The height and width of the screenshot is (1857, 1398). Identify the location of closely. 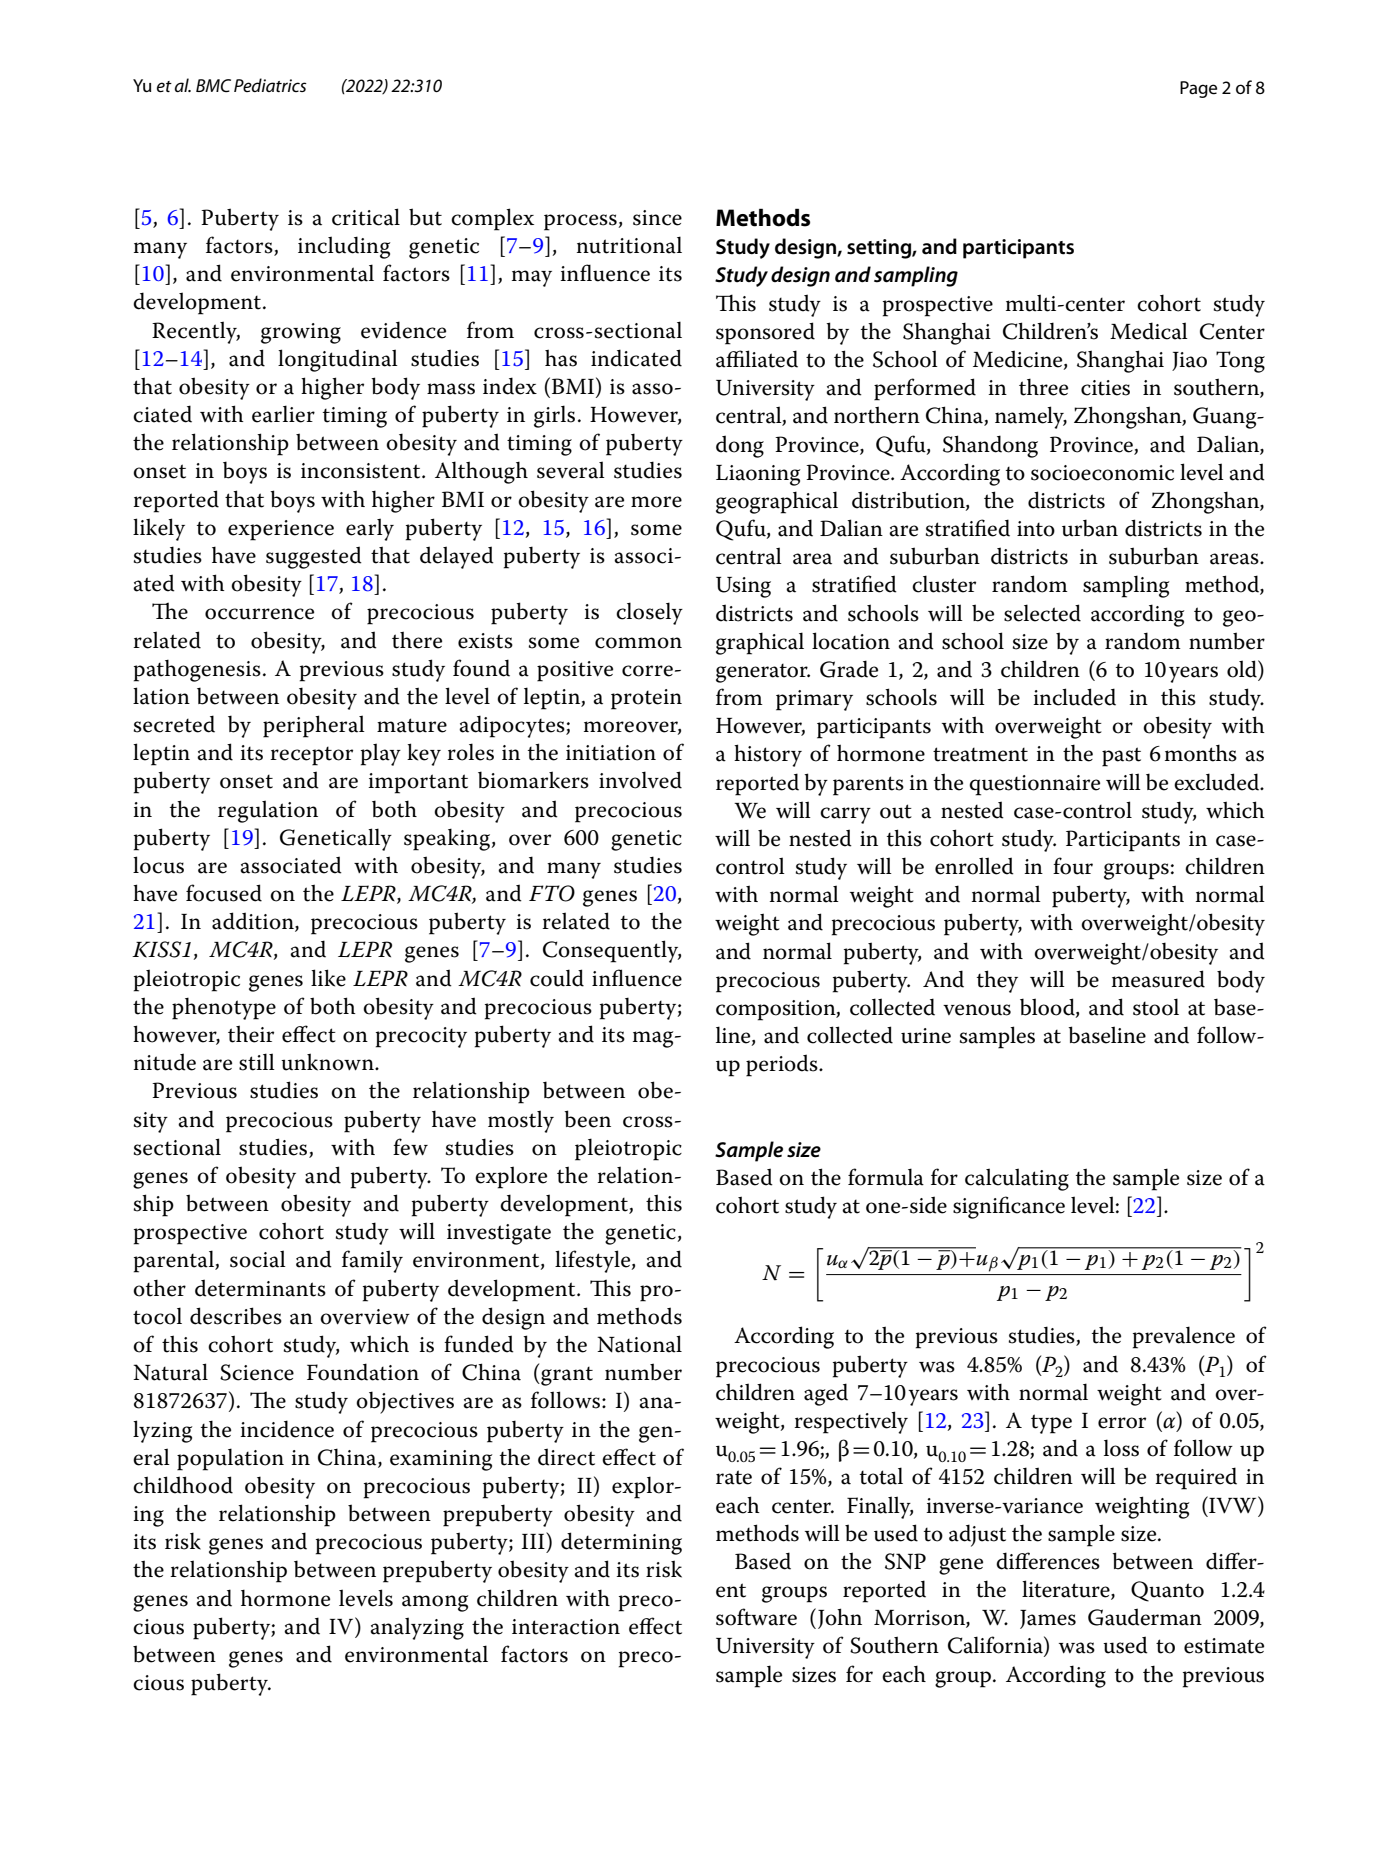
(649, 613).
